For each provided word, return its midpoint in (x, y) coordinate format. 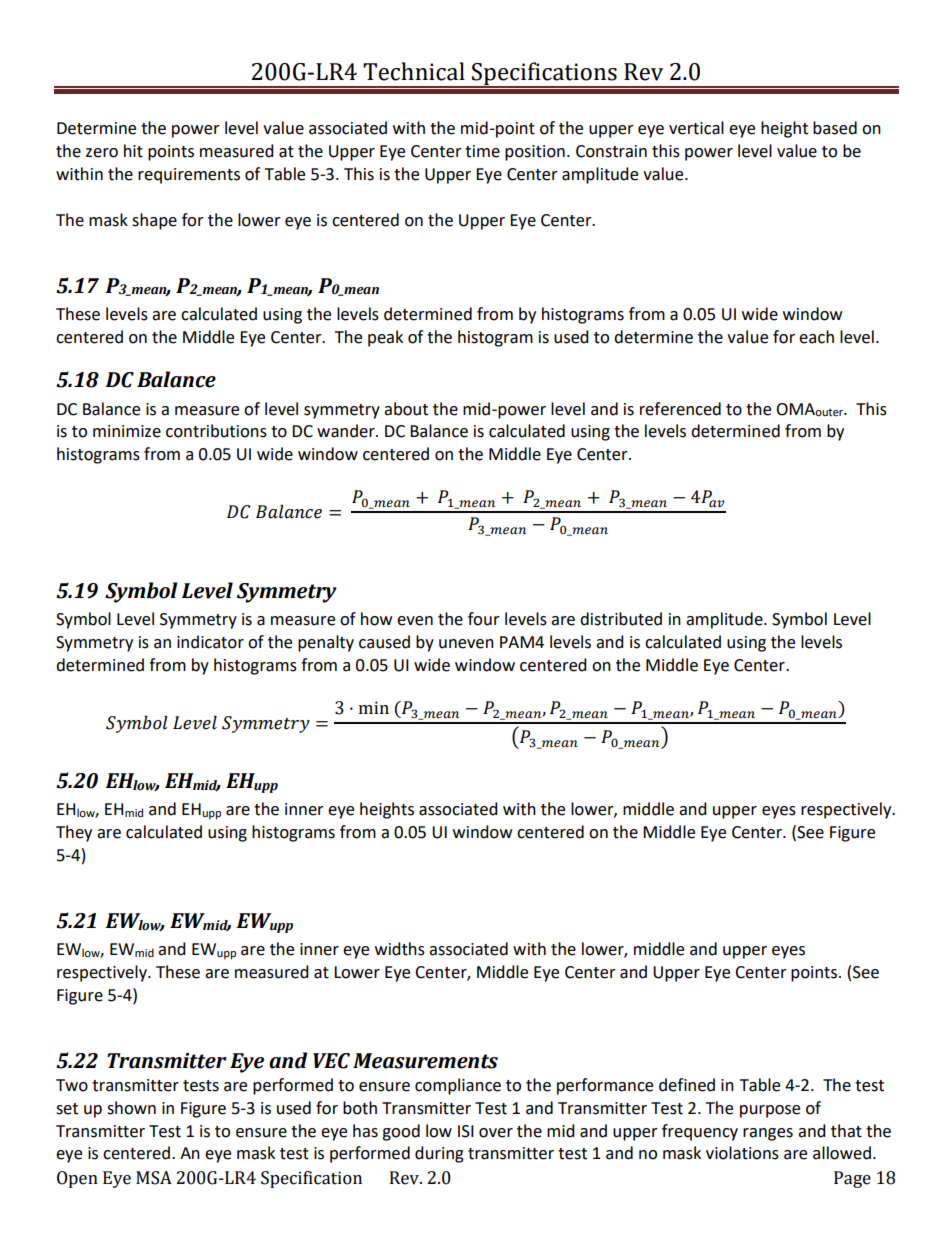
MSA (154, 1178)
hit (133, 151)
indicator (210, 642)
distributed (621, 619)
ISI (466, 1131)
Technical (414, 71)
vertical (696, 128)
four (484, 619)
